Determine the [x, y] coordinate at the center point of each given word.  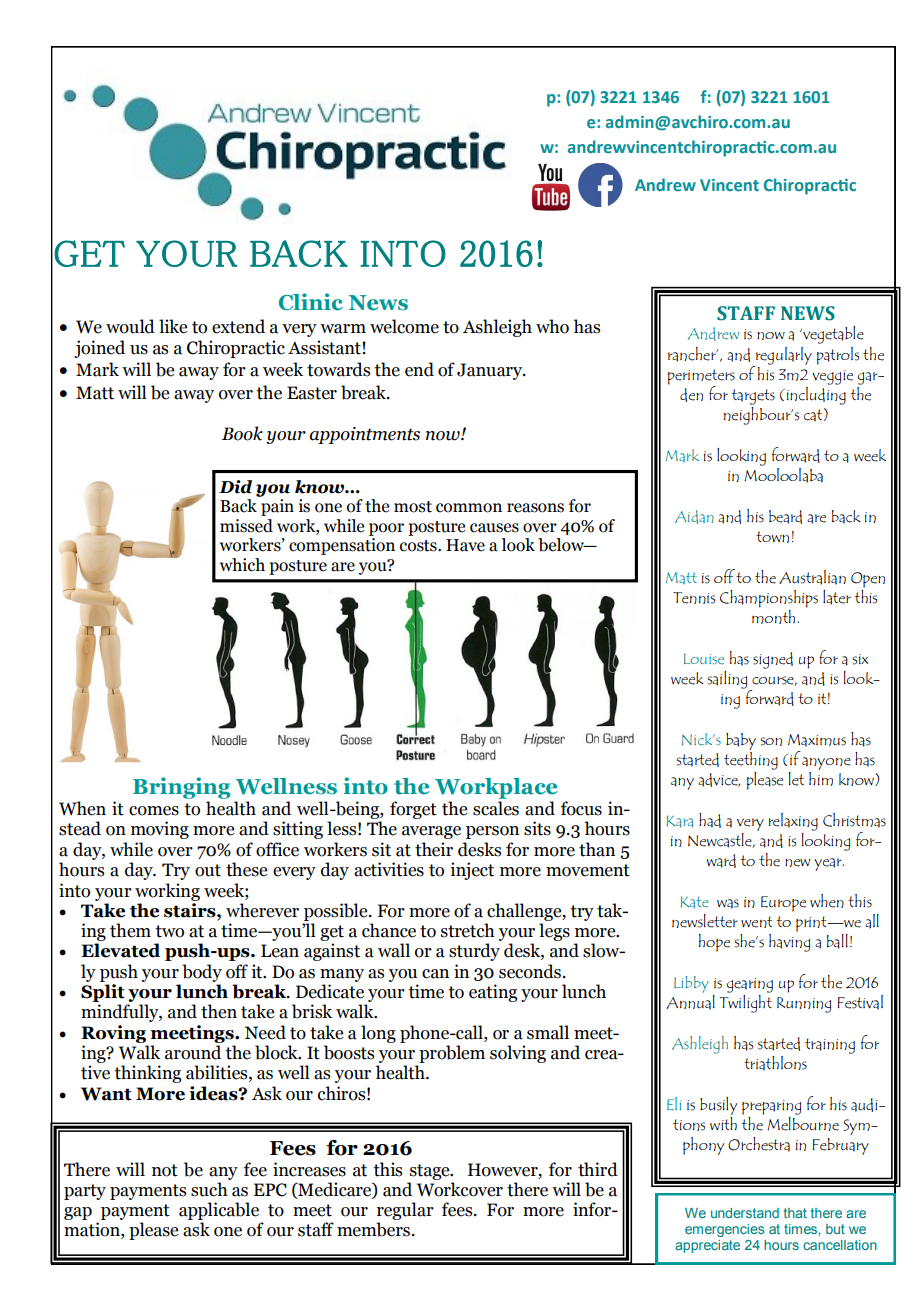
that [795, 1213]
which [242, 565]
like [173, 326]
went [756, 922]
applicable [219, 1212]
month [775, 617]
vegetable [832, 335]
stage [431, 1172]
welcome [404, 326]
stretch [468, 930]
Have [465, 545]
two [169, 931]
